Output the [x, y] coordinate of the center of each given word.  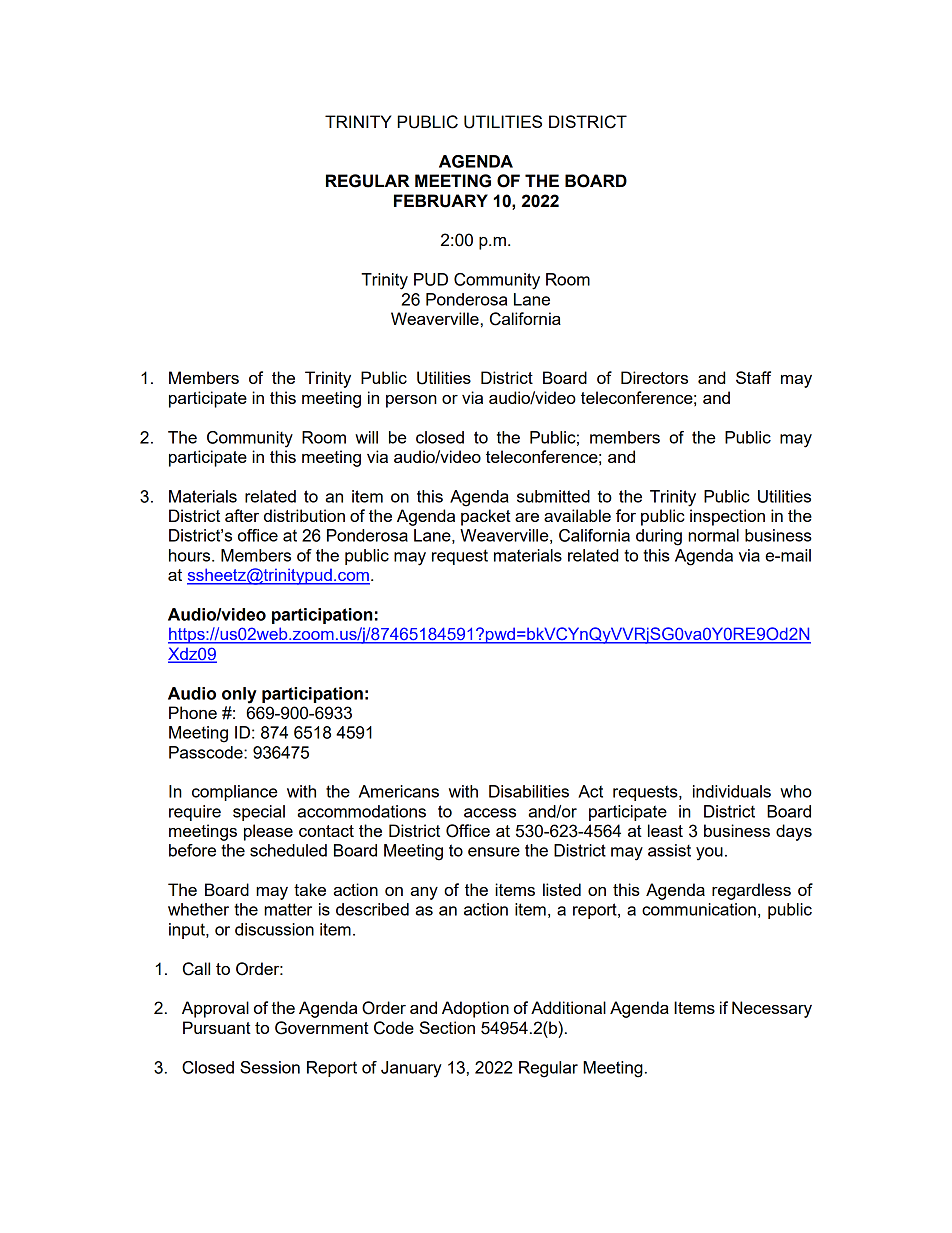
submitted [553, 496]
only [239, 695]
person [411, 401]
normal [713, 535]
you [709, 854]
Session [270, 1067]
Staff [753, 377]
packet [486, 517]
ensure [494, 852]
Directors [654, 377]
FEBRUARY [441, 201]
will [366, 437]
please [268, 832]
